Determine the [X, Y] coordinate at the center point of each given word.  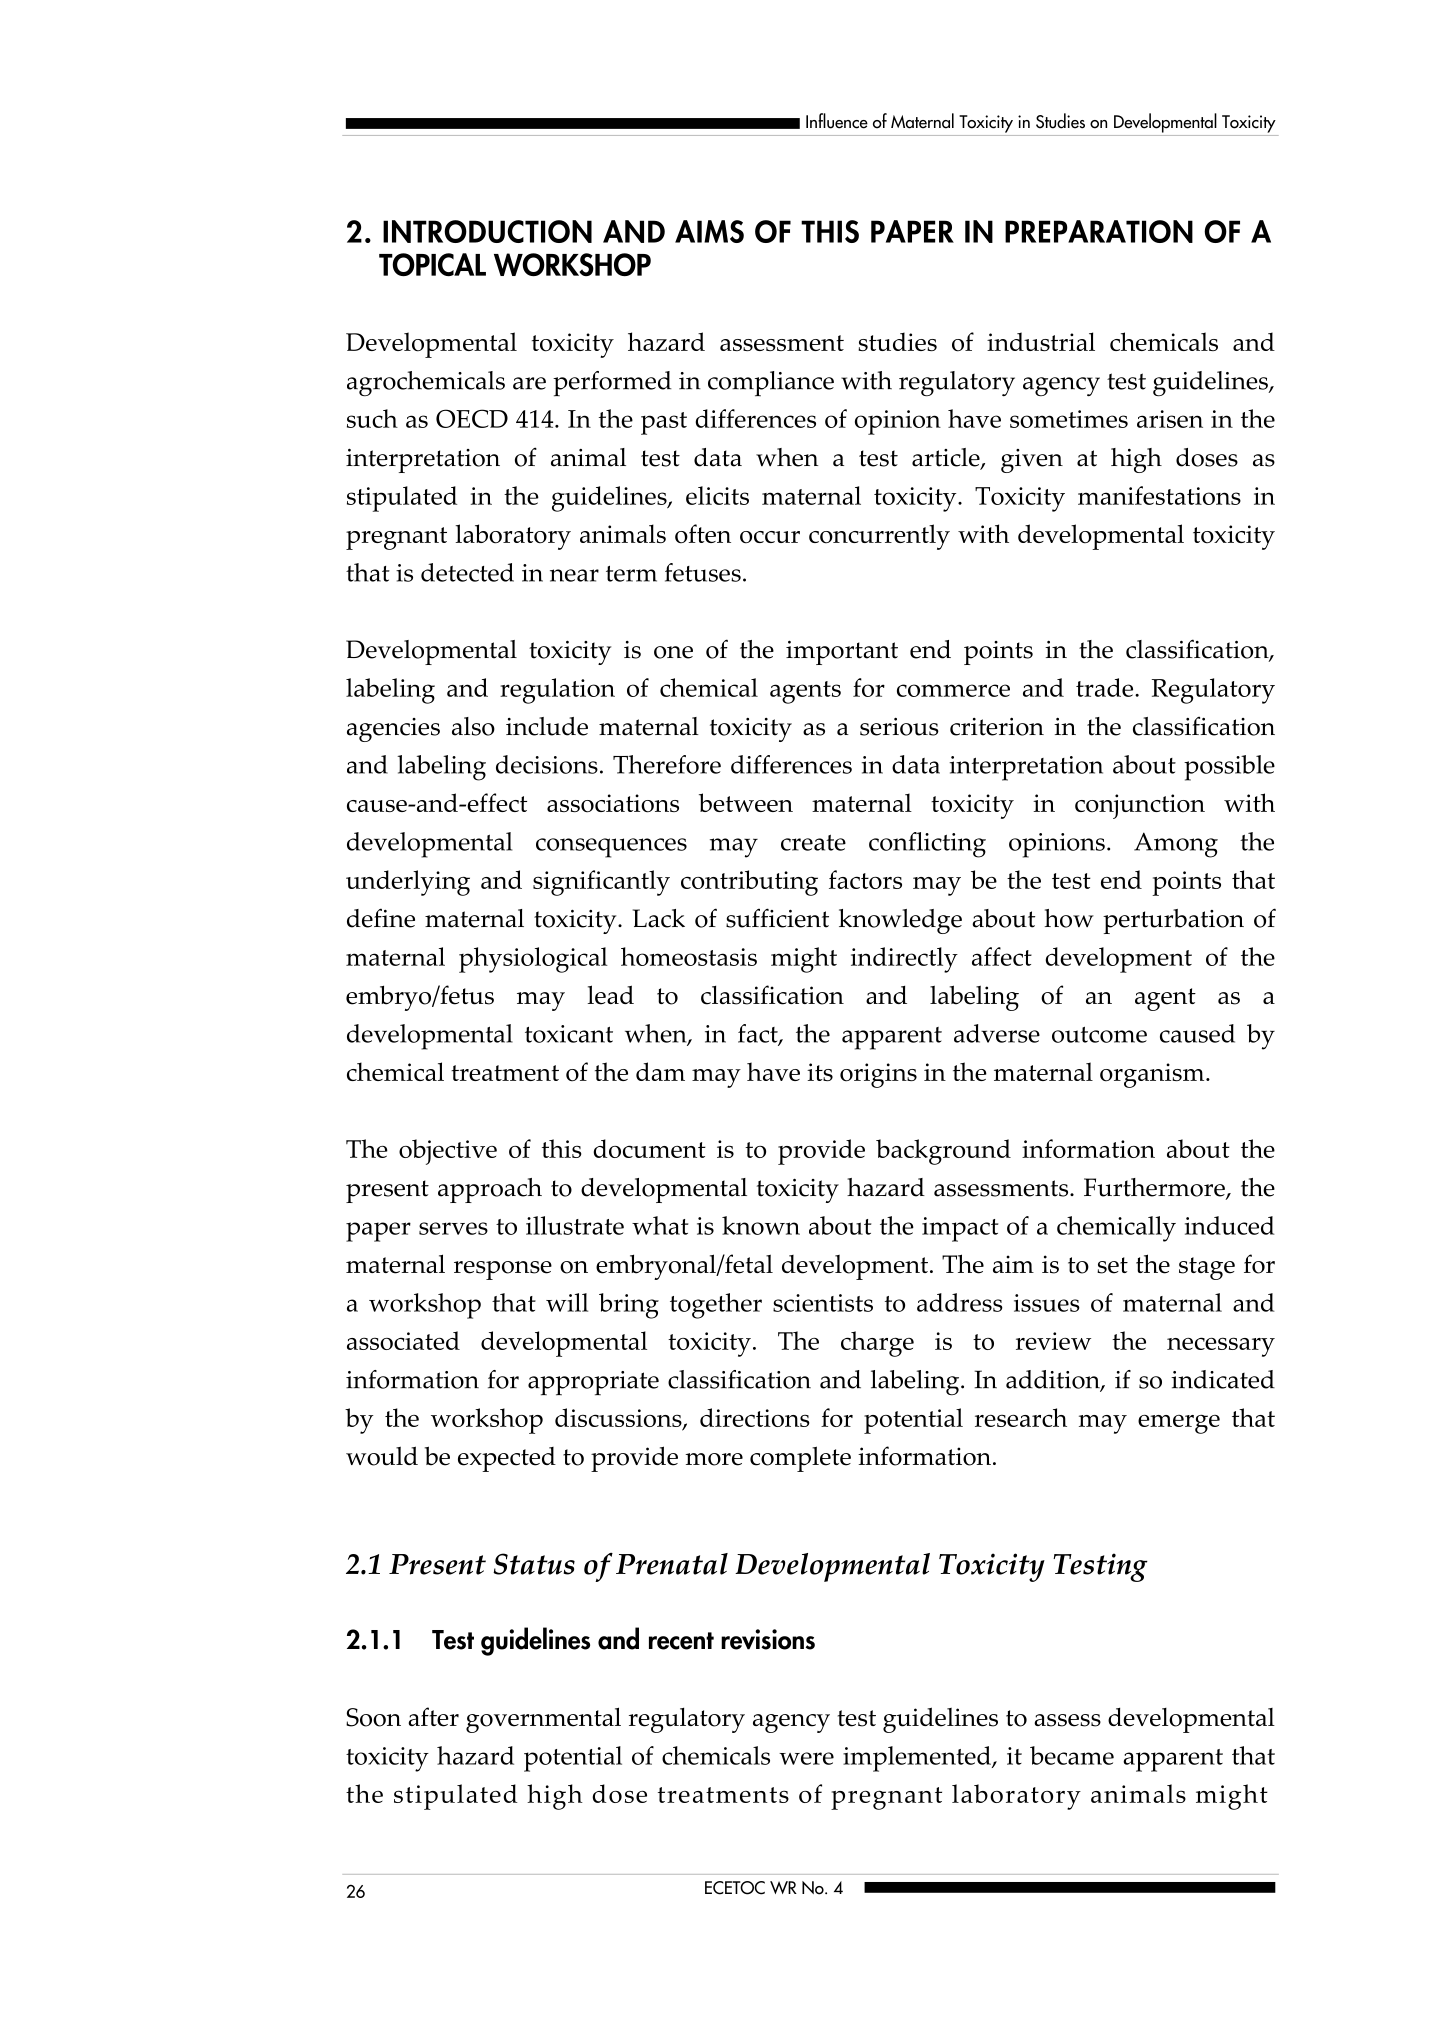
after [433, 1717]
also [473, 726]
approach [490, 1190]
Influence [837, 121]
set [1112, 1265]
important [842, 652]
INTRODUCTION [487, 231]
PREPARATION [1099, 231]
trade [1106, 687]
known [761, 1225]
